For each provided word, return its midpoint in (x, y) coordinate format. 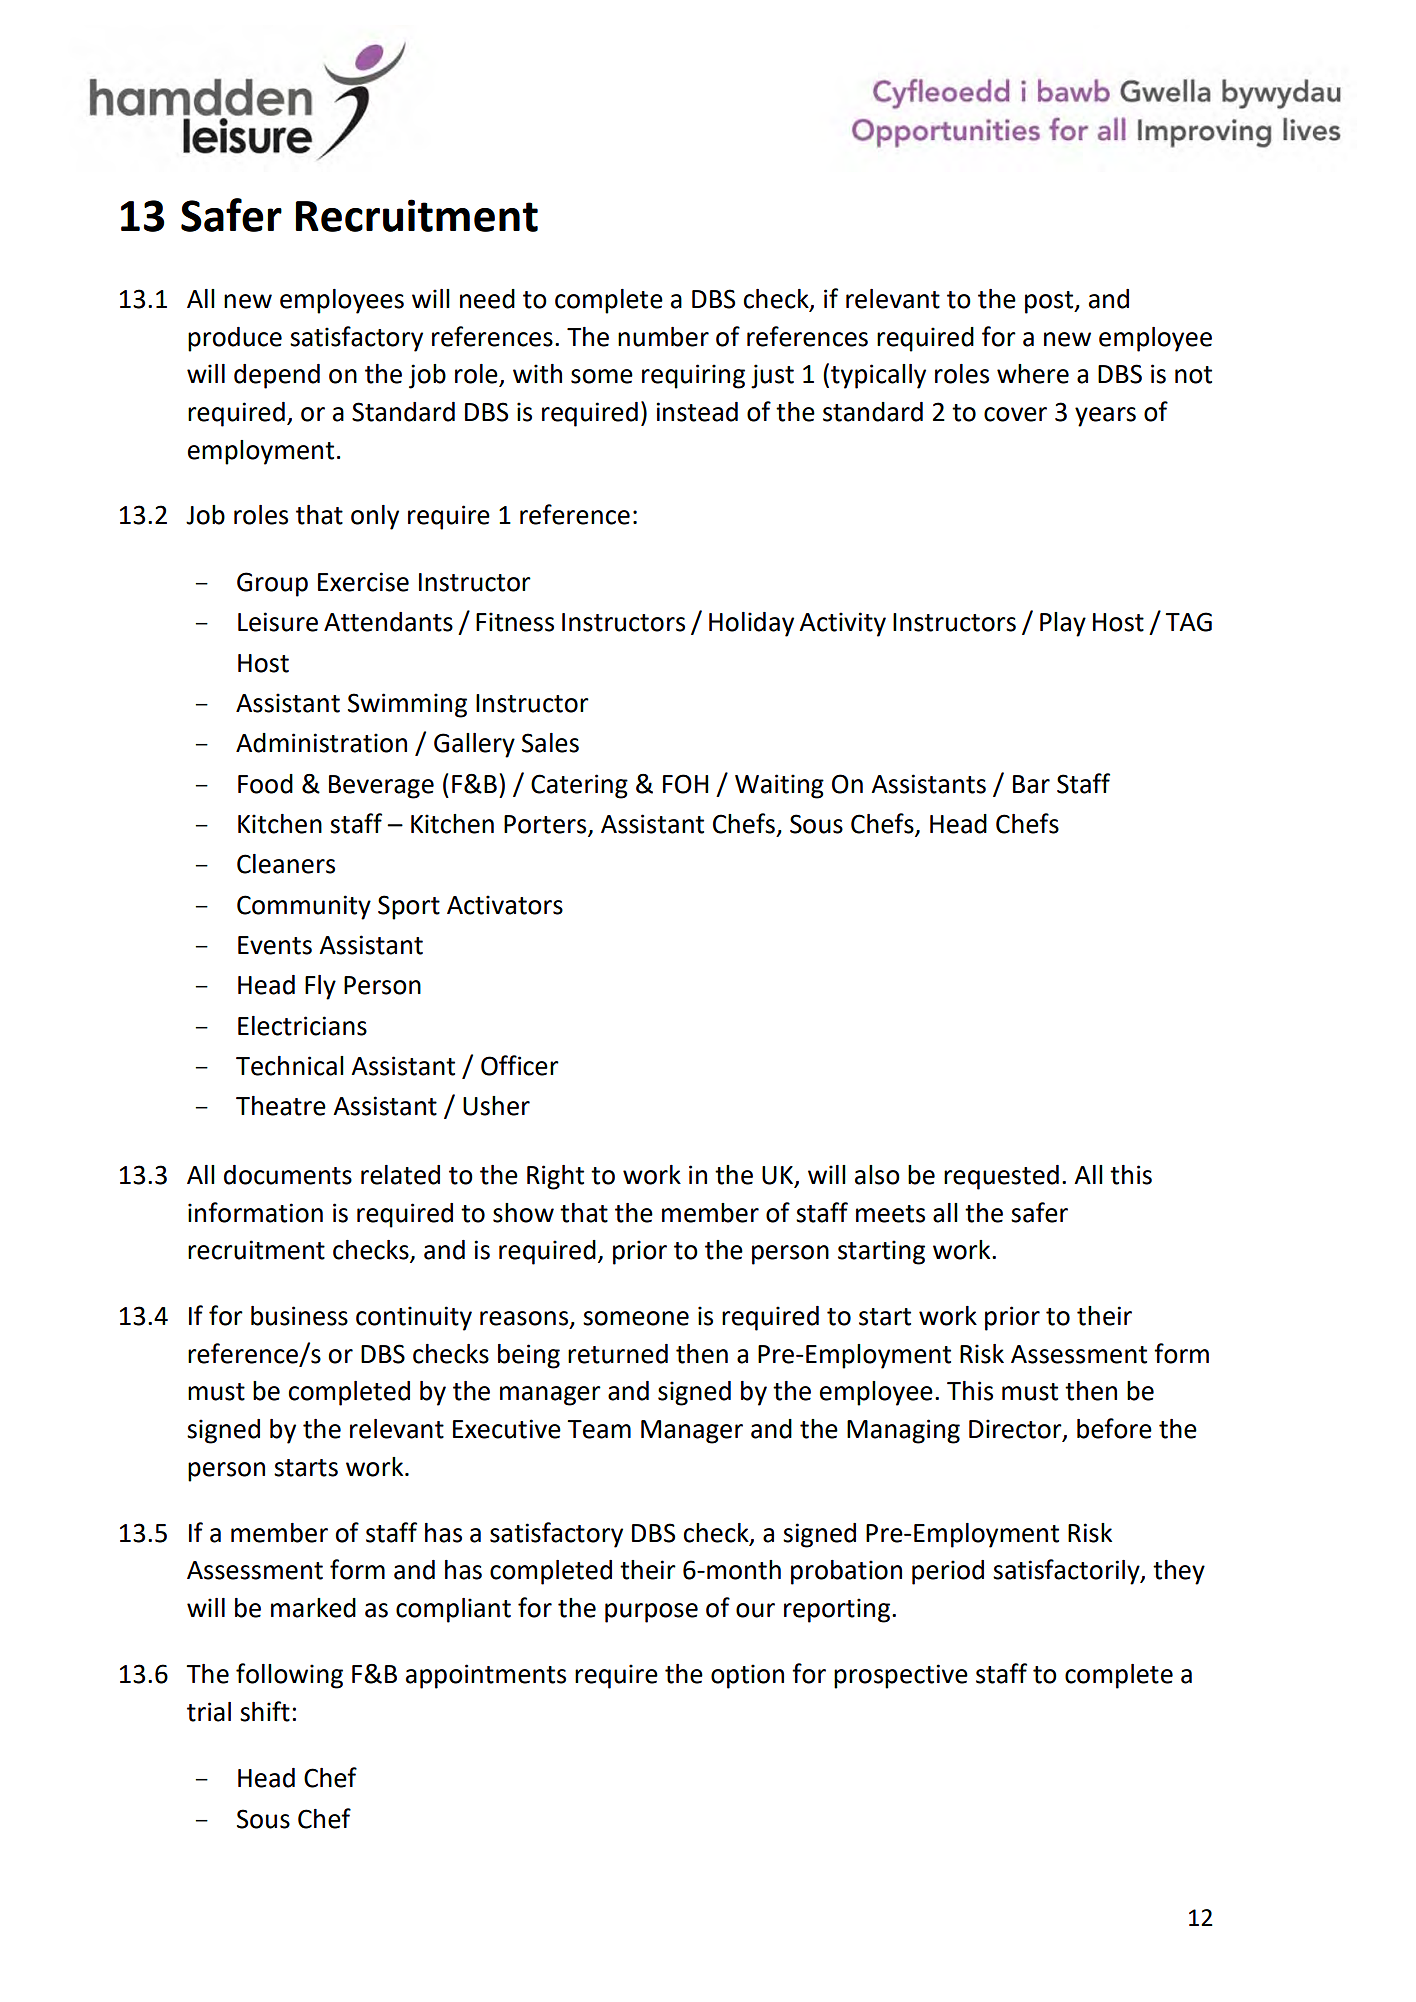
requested (1001, 1177)
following (289, 1676)
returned (618, 1354)
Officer (520, 1065)
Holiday (751, 624)
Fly (320, 987)
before (1114, 1428)
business (299, 1316)
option (747, 1676)
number (663, 337)
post (1050, 302)
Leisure (278, 622)
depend (277, 376)
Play (1063, 624)
